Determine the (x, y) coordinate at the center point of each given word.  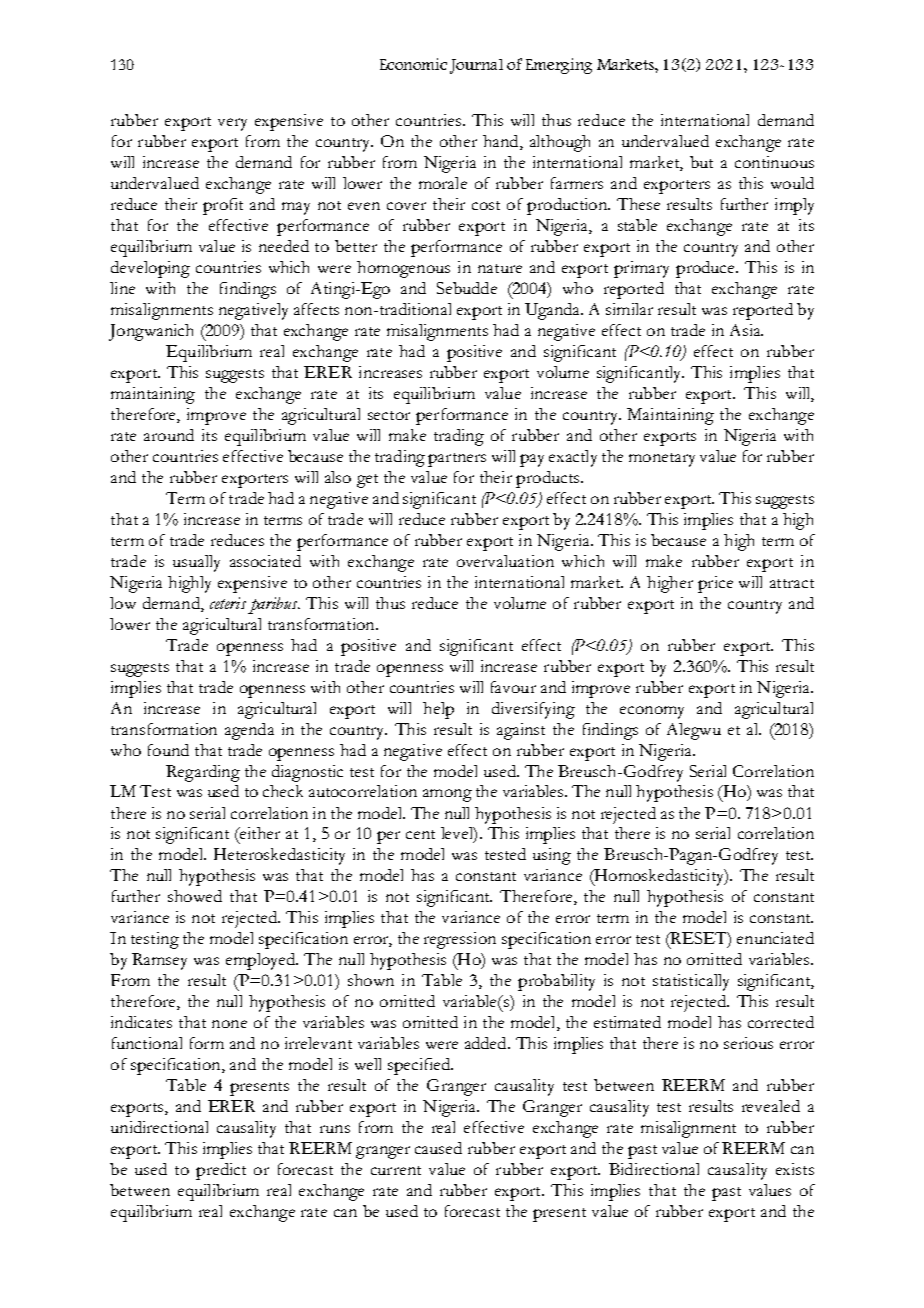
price (715, 584)
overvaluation (505, 561)
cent (420, 834)
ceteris (228, 603)
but (701, 162)
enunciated (775, 938)
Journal (476, 66)
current (396, 1170)
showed (195, 896)
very (232, 124)
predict (221, 1171)
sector (389, 415)
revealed (771, 1106)
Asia (746, 330)
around (169, 435)
